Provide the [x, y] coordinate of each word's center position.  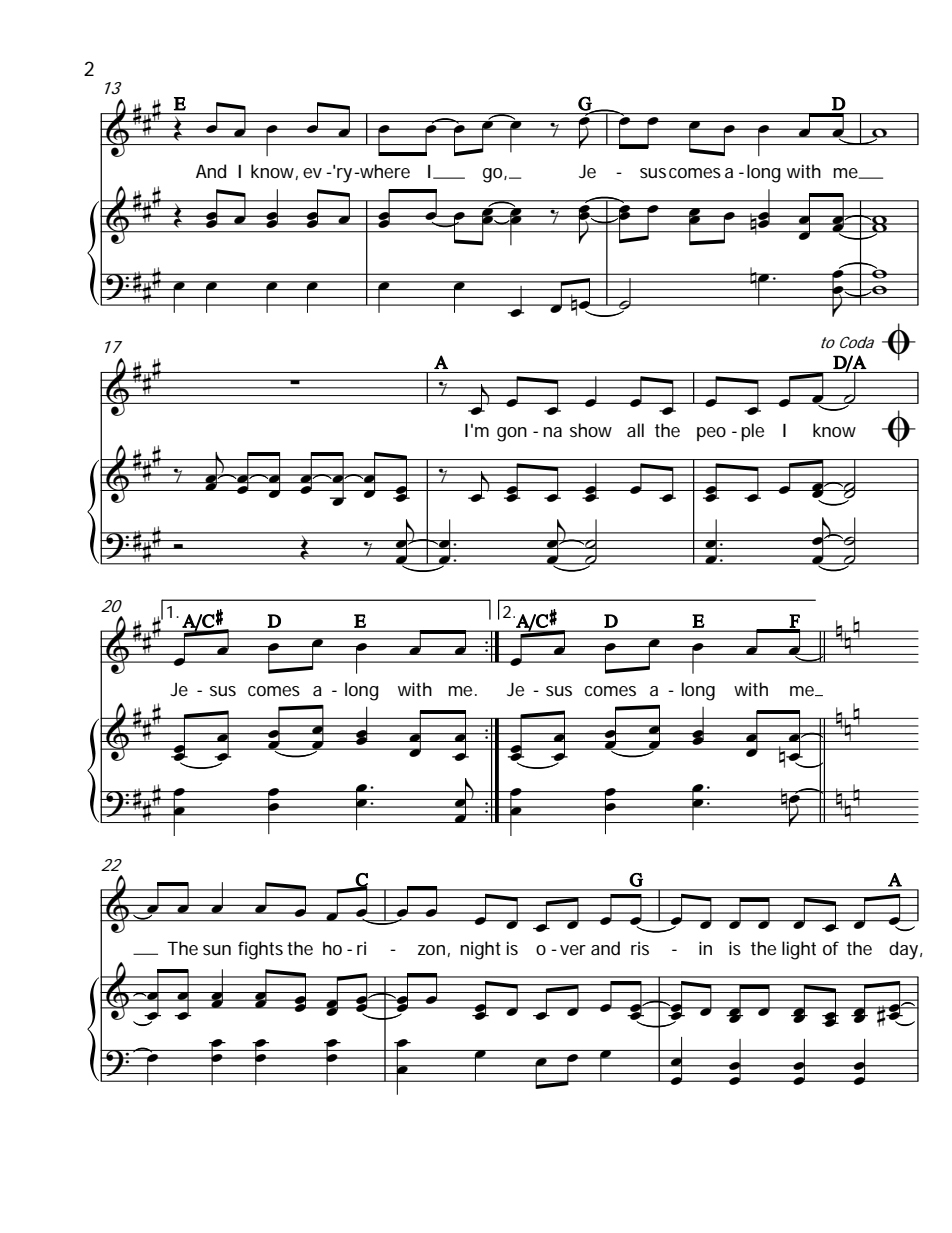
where [384, 171]
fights [260, 950]
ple [752, 432]
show [591, 430]
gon [512, 434]
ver [573, 950]
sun [217, 950]
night [480, 950]
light [799, 950]
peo [711, 434]
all [635, 430]
